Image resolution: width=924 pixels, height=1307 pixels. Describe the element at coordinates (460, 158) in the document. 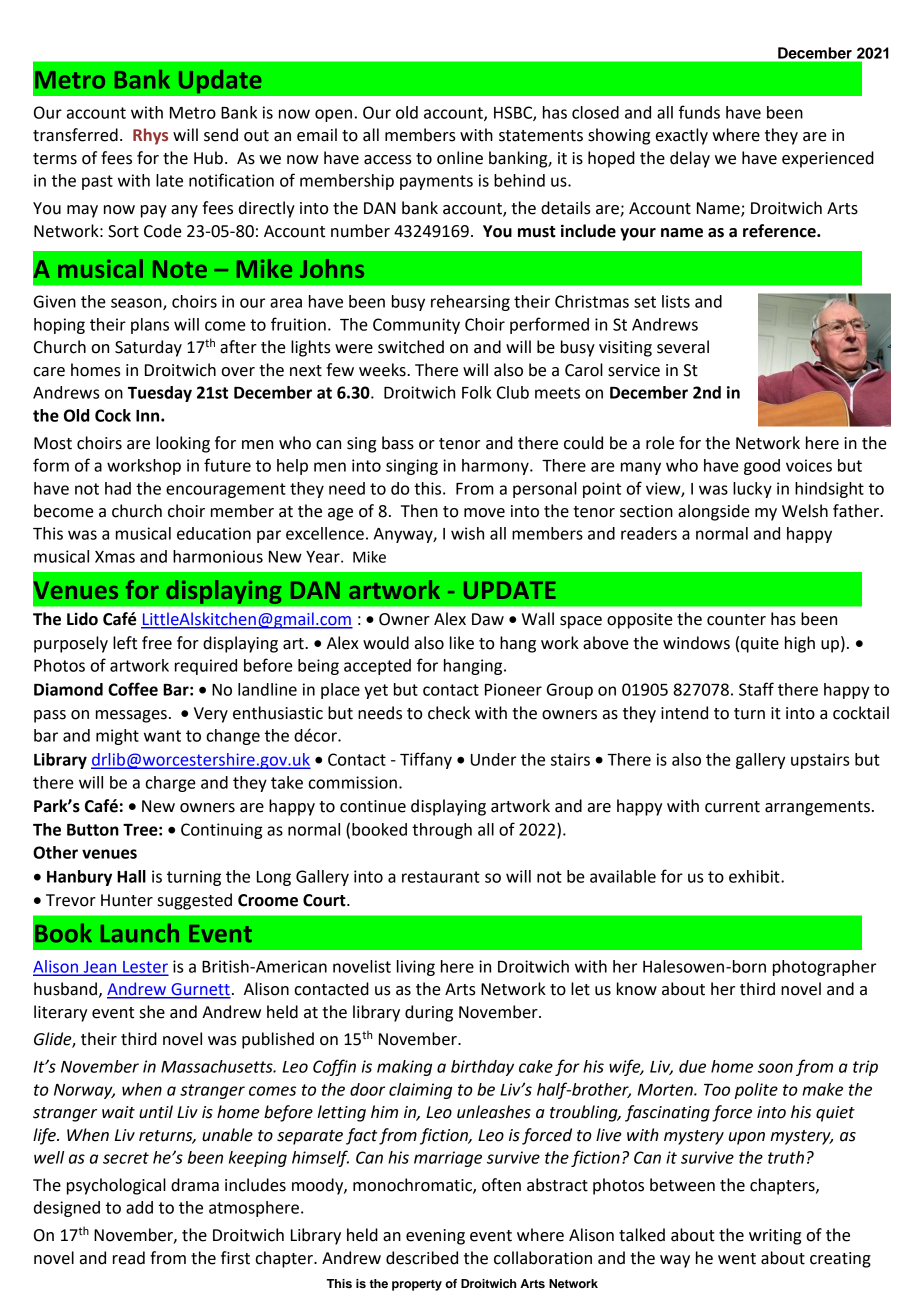

I see `online` at that location.
